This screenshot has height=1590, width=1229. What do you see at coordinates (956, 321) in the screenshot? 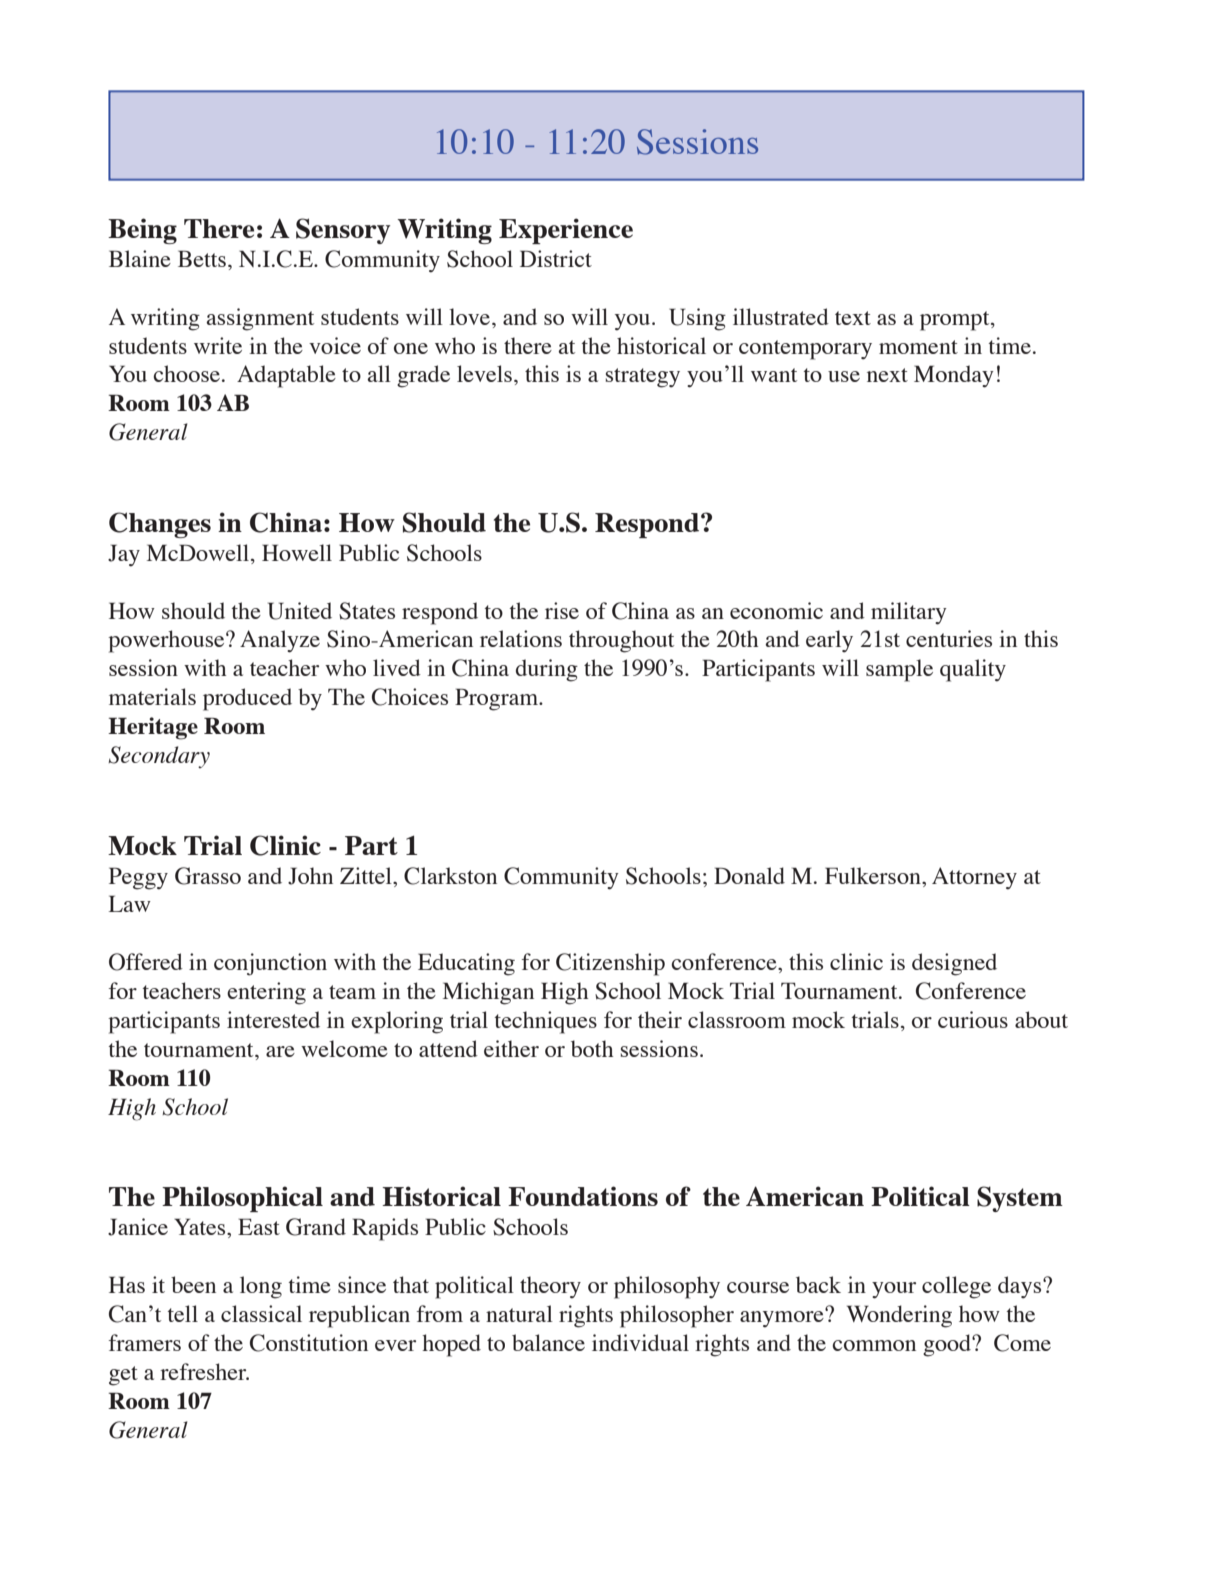
I see `prompt` at bounding box center [956, 321].
